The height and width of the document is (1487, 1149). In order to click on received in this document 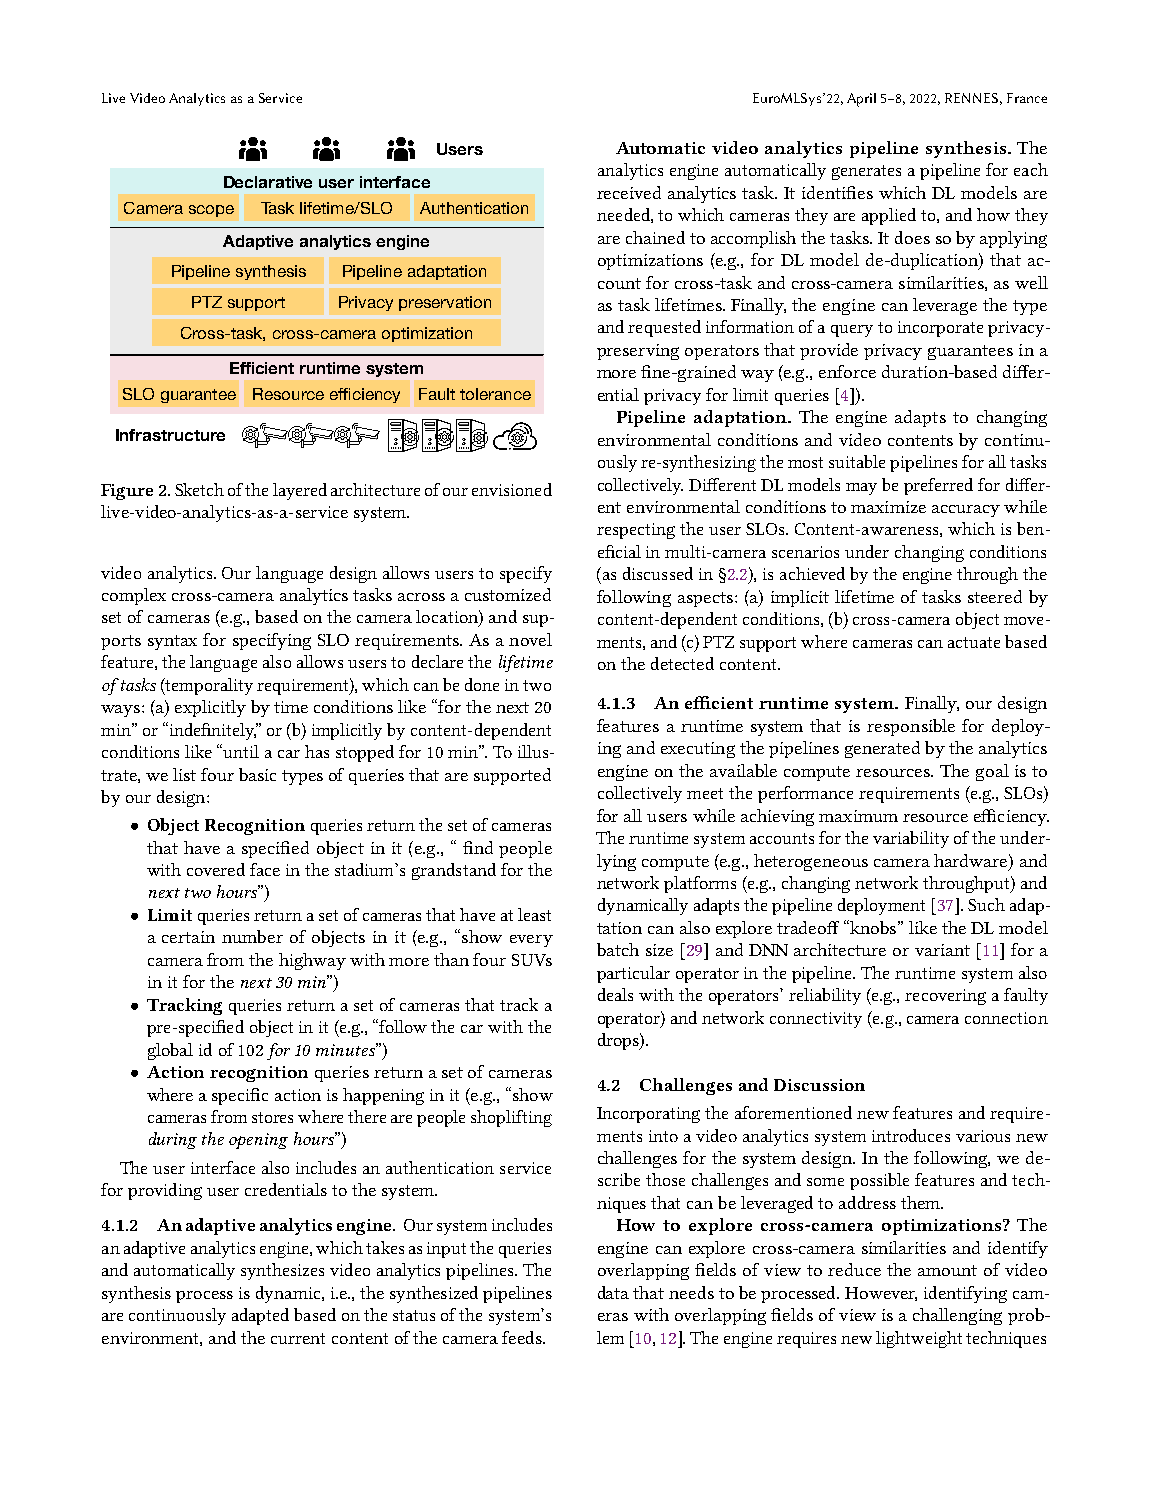, I will do `click(629, 192)`.
